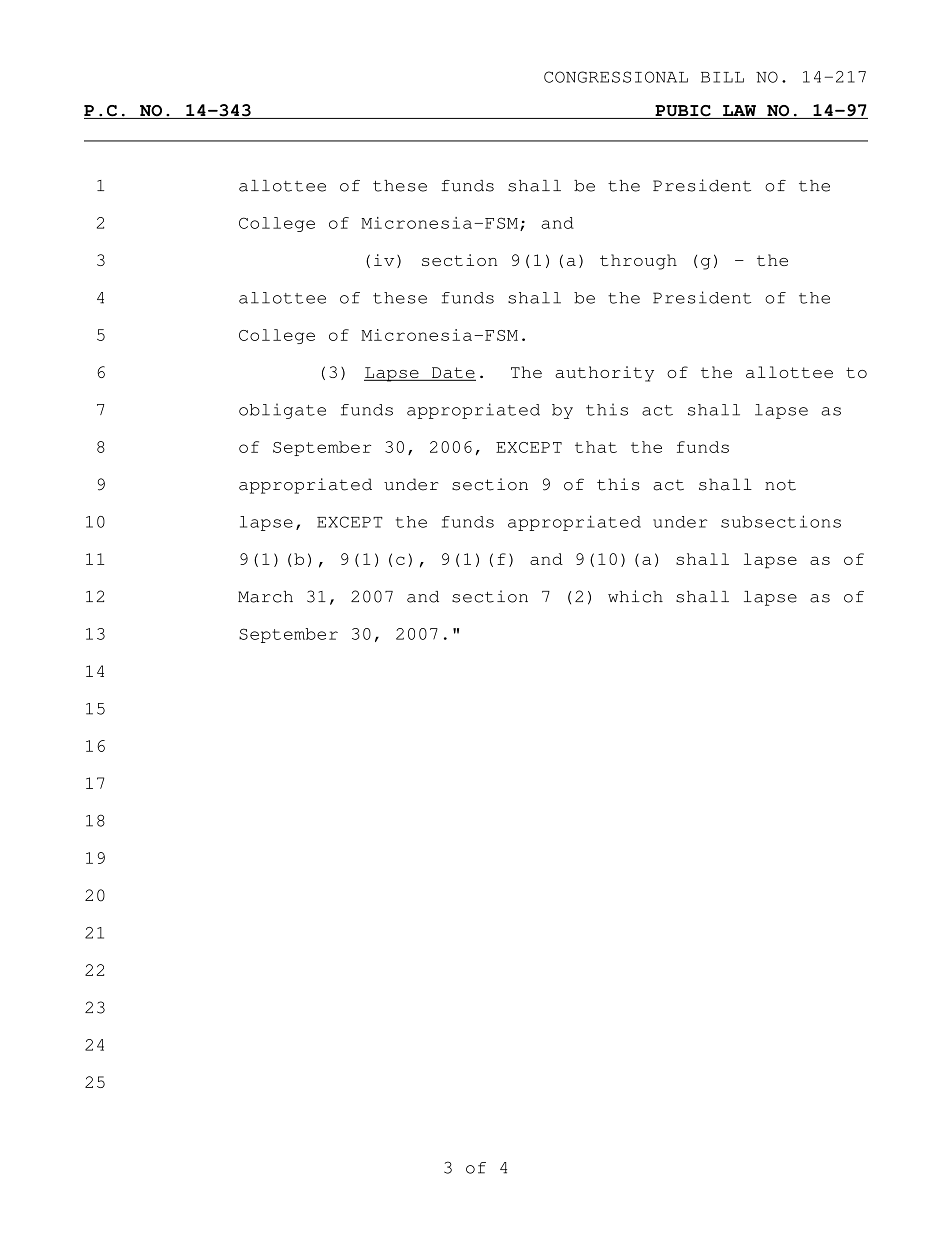 The width and height of the screenshot is (952, 1233). Describe the element at coordinates (683, 112) in the screenshot. I see `PUBIC` at that location.
